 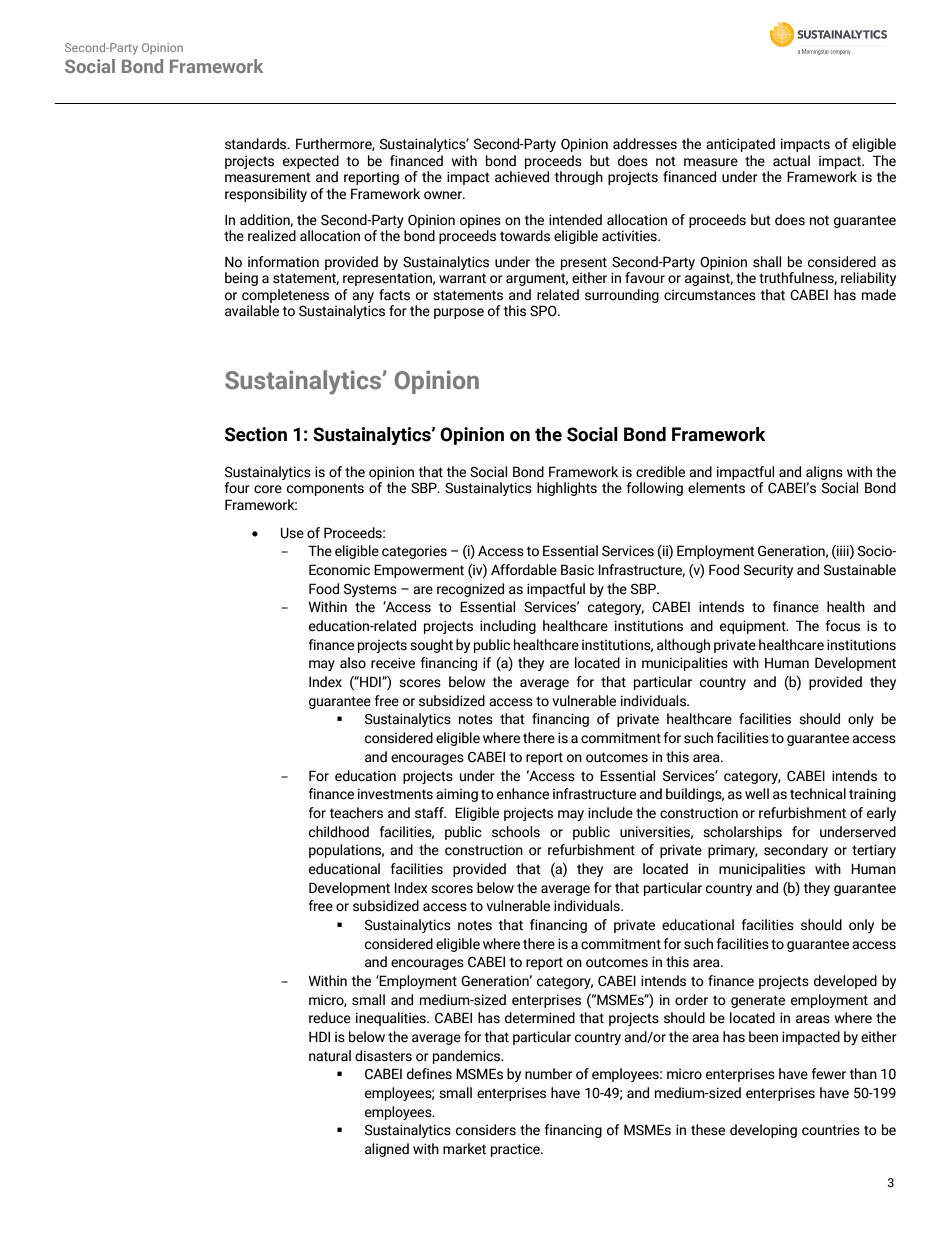 I want to click on childhood, so click(x=339, y=832).
